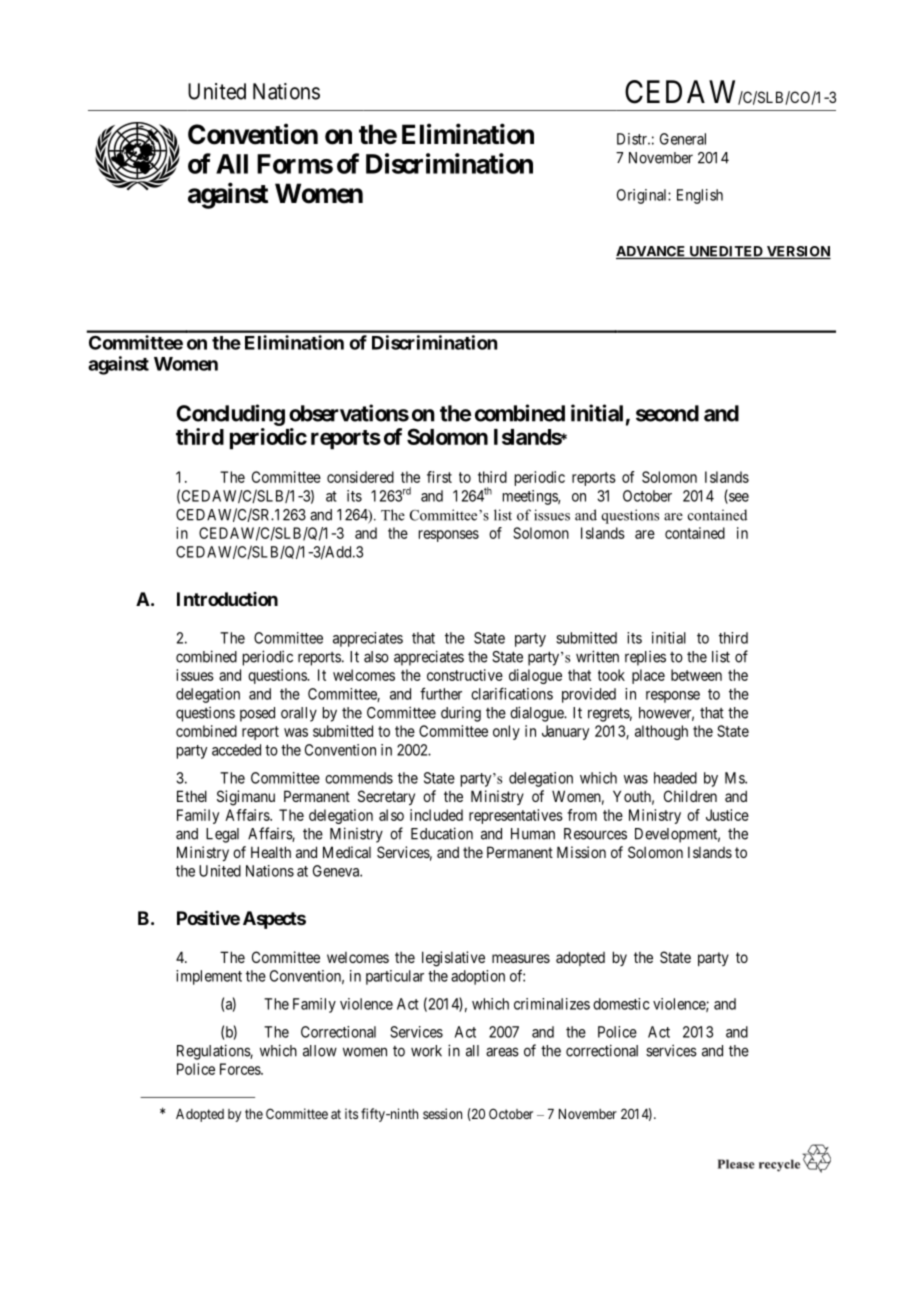  What do you see at coordinates (652, 252) in the screenshot?
I see `ADVANCE` at bounding box center [652, 252].
